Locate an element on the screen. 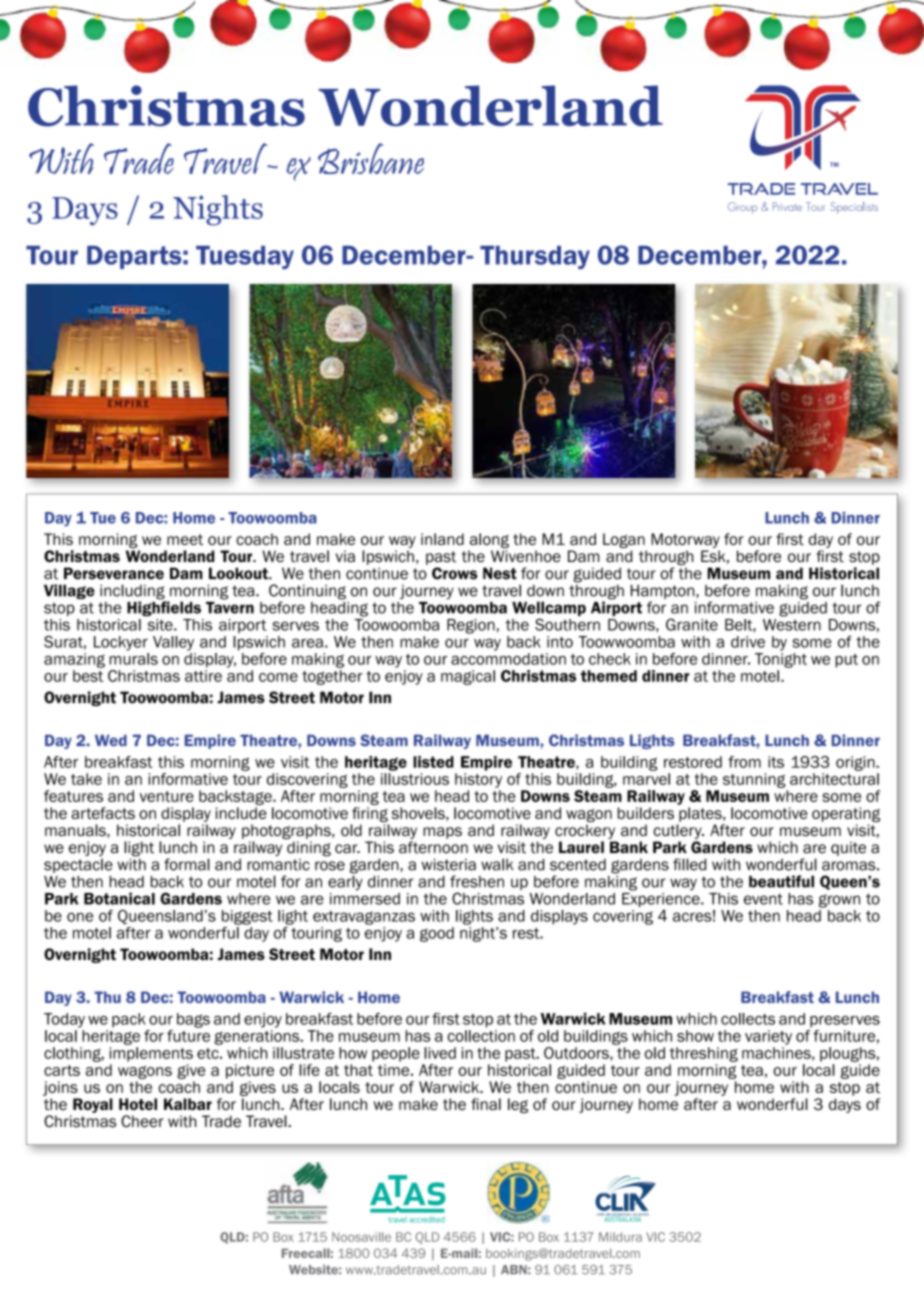 Image resolution: width=924 pixels, height=1308 pixels. Hotel is located at coordinates (138, 1104).
